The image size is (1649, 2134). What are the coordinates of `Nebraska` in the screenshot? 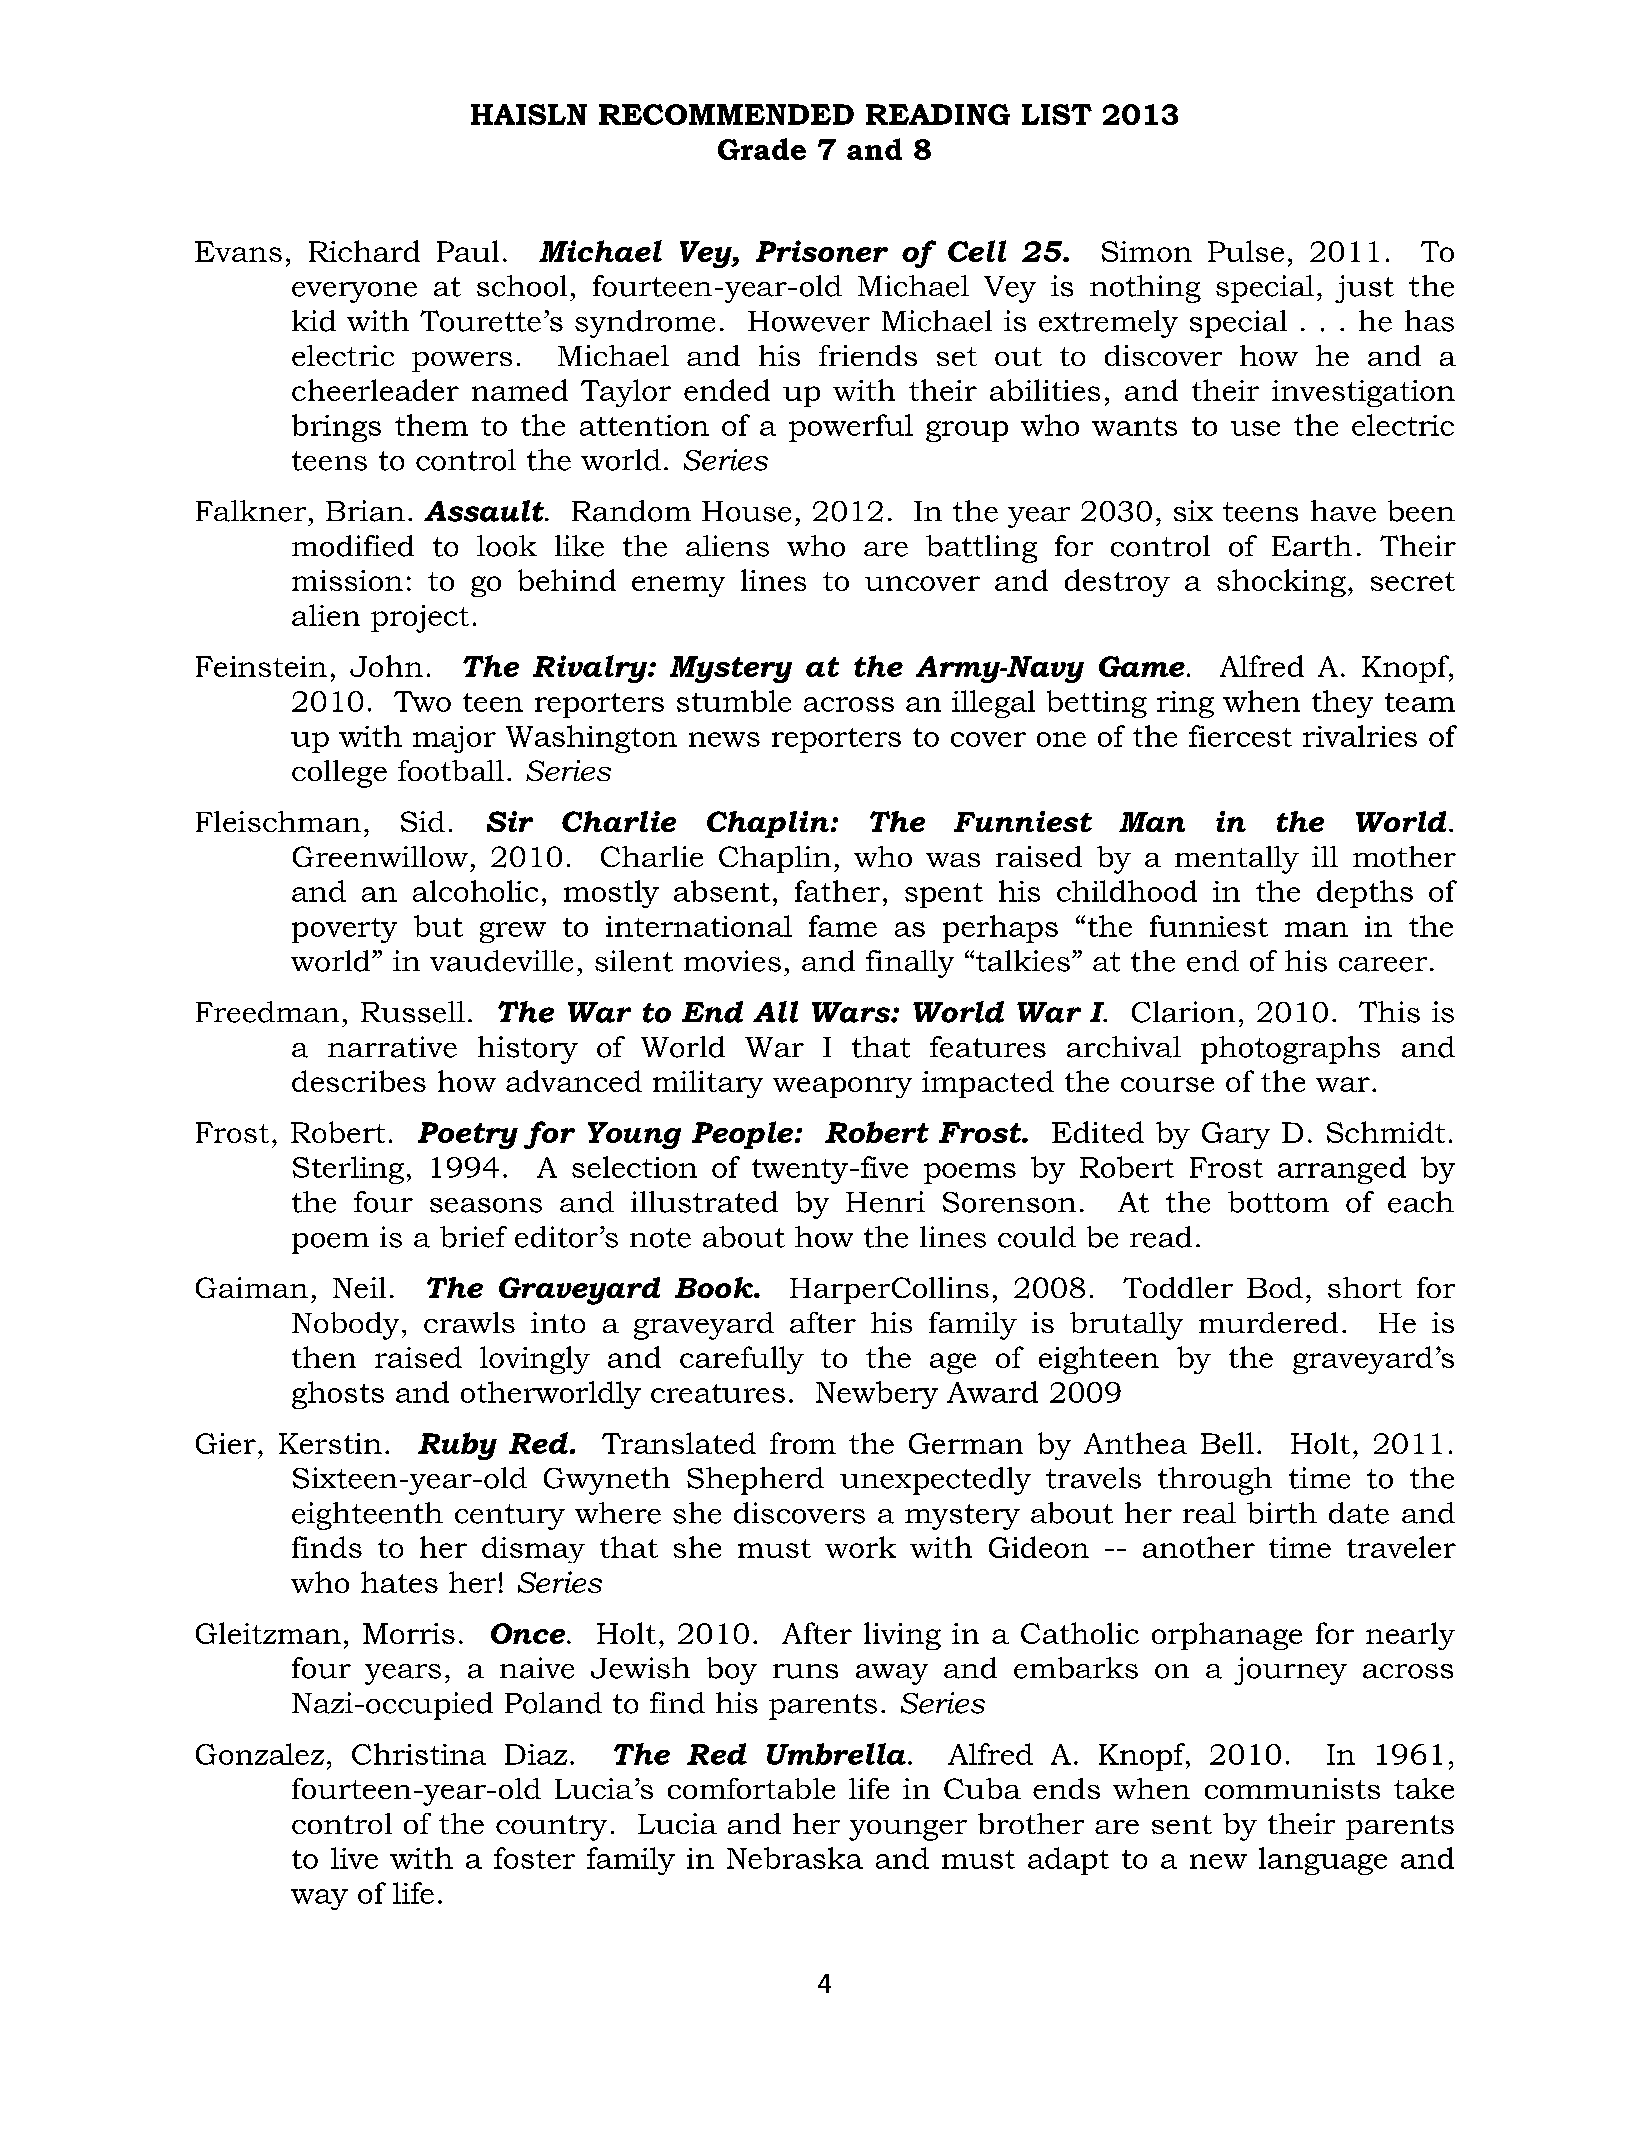 It's located at (795, 1858).
